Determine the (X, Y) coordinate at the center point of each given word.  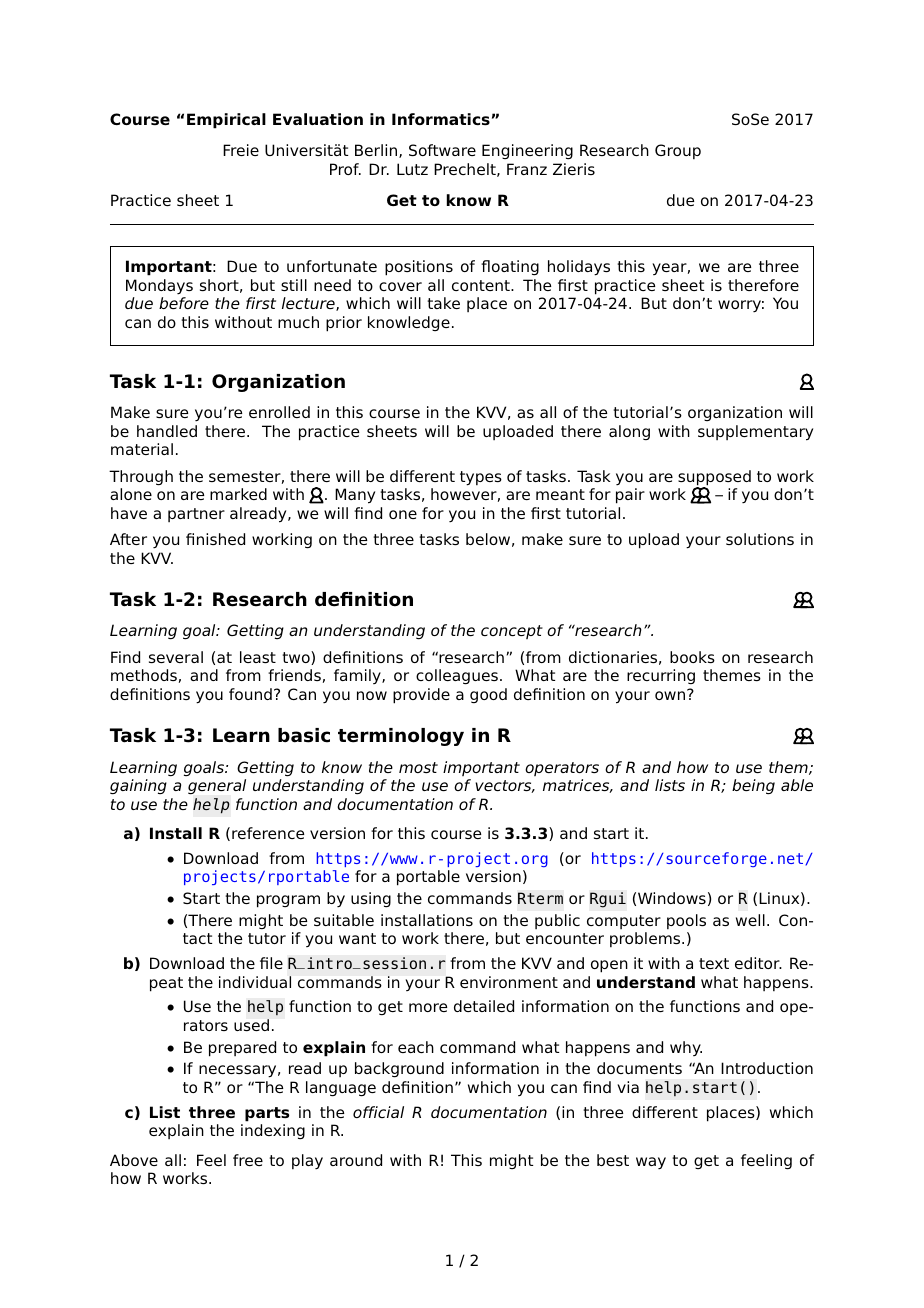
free (248, 1160)
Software (442, 150)
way (651, 1163)
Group (678, 151)
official (378, 1112)
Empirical (226, 121)
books (692, 657)
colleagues (457, 677)
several (176, 657)
